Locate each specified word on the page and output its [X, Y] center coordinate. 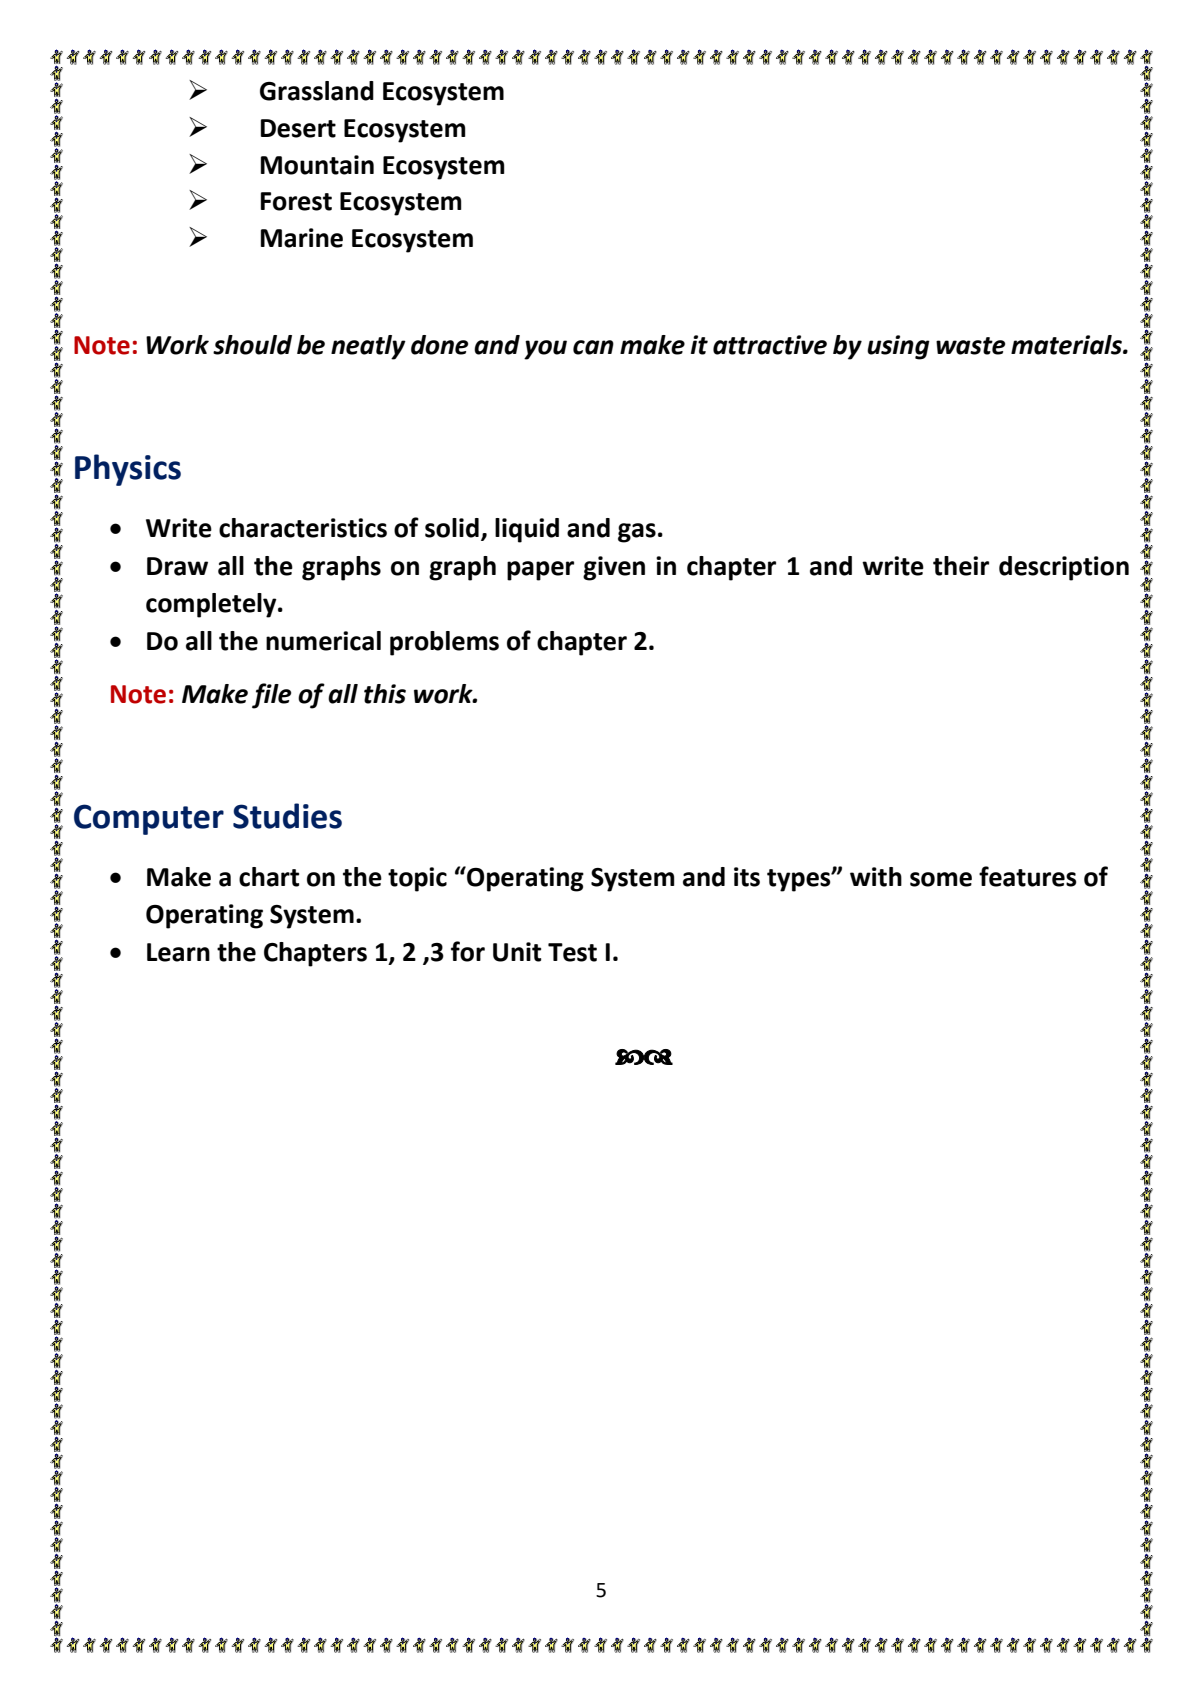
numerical [323, 641]
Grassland [317, 91]
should [252, 345]
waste [970, 346]
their [961, 566]
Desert [298, 128]
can [593, 347]
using [898, 347]
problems [444, 643]
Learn [178, 952]
